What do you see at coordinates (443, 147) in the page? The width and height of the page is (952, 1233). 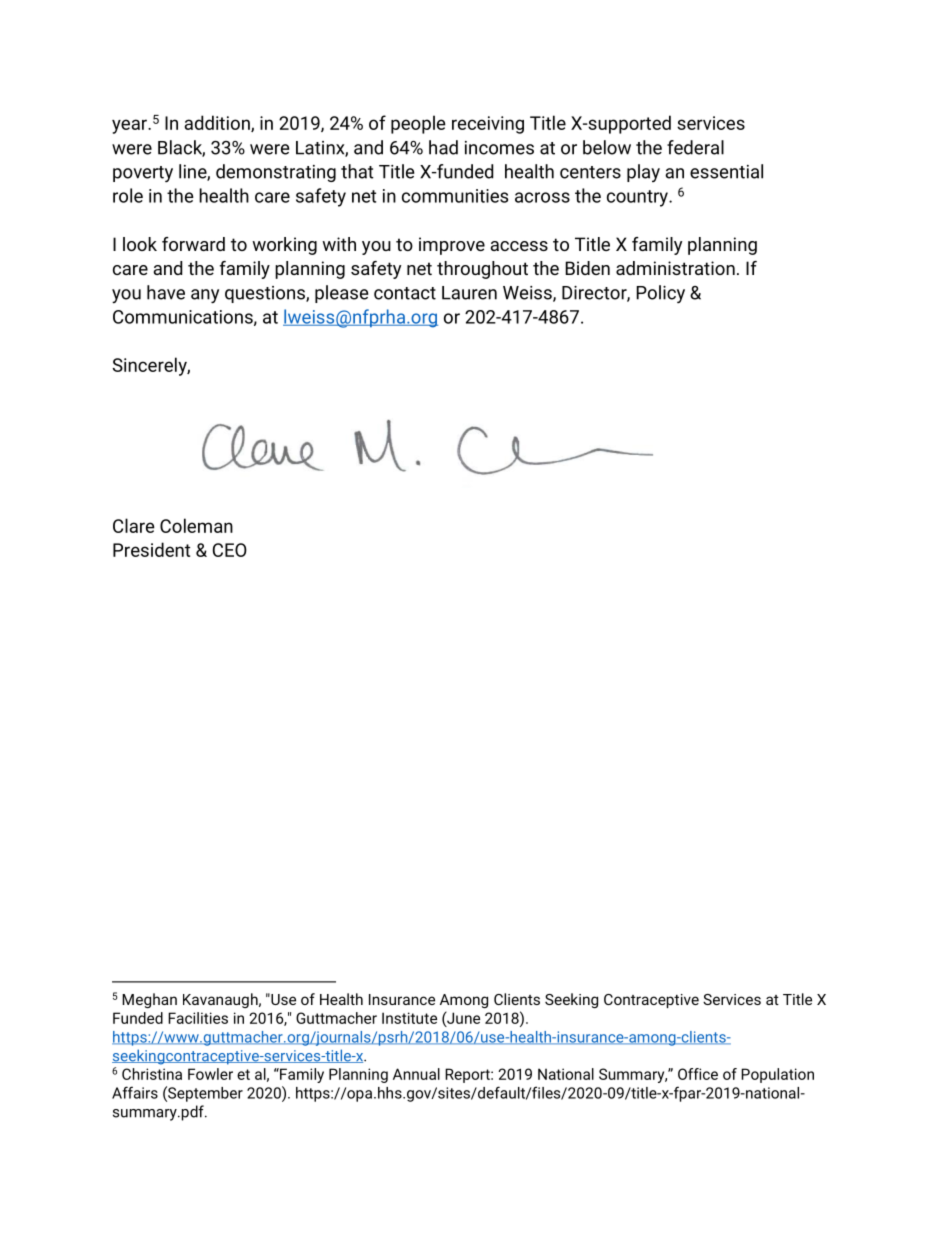 I see `had` at bounding box center [443, 147].
